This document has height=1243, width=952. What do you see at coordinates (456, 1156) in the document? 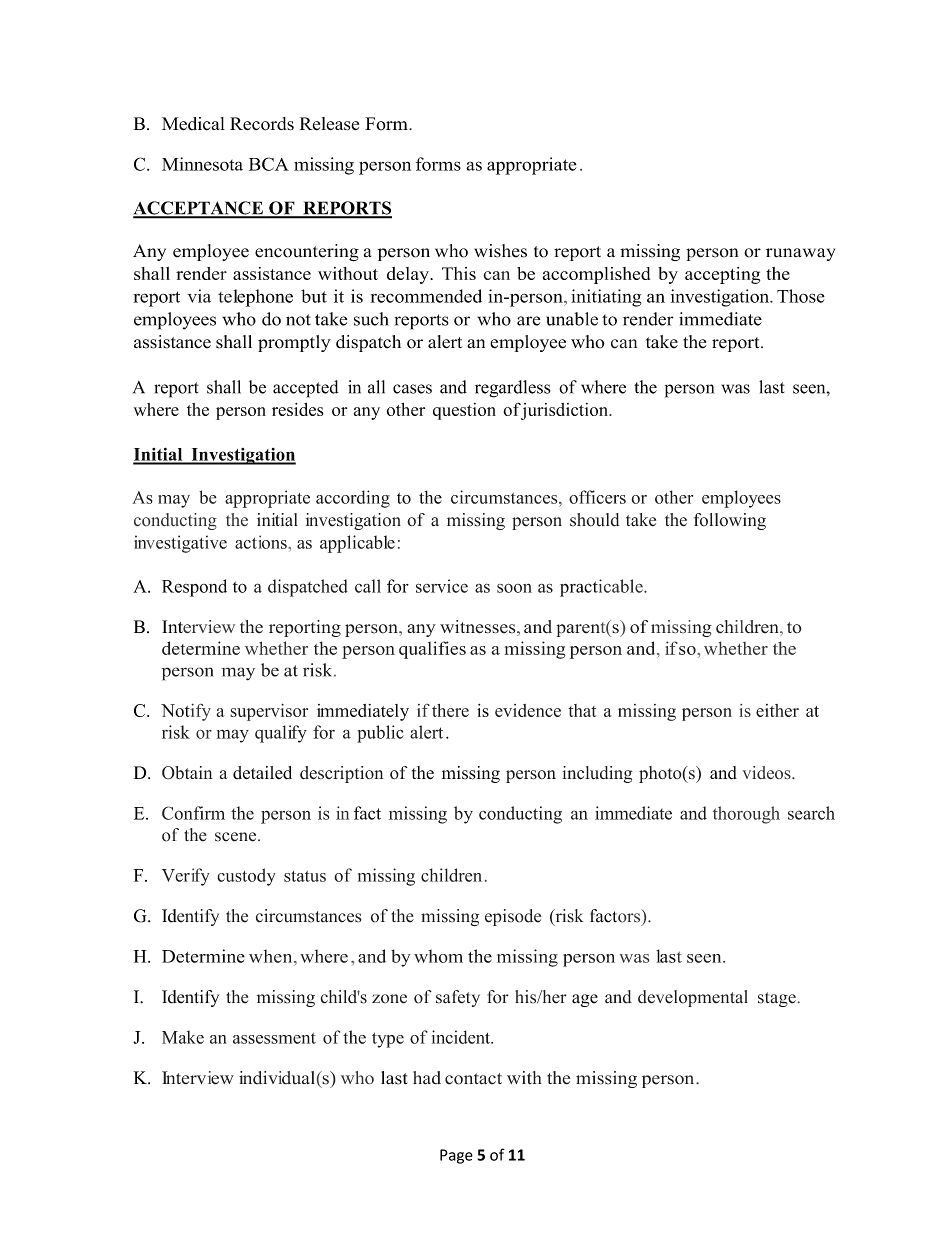
I see `Page` at bounding box center [456, 1156].
